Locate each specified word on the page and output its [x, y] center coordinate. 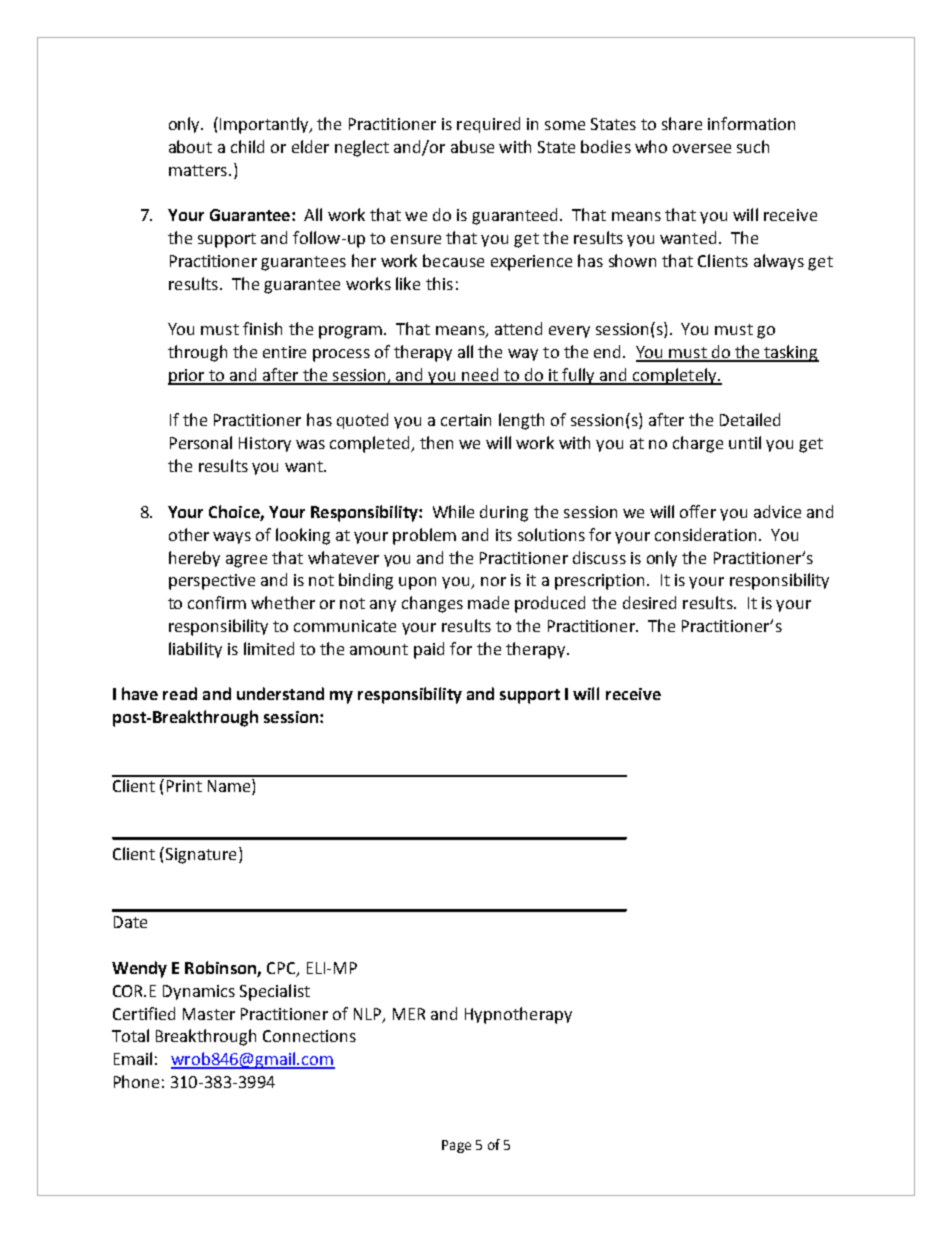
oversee [702, 148]
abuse [472, 146]
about [190, 146]
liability [195, 650]
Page [456, 1146]
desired [649, 602]
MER [409, 1014]
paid [429, 650]
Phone [136, 1081]
